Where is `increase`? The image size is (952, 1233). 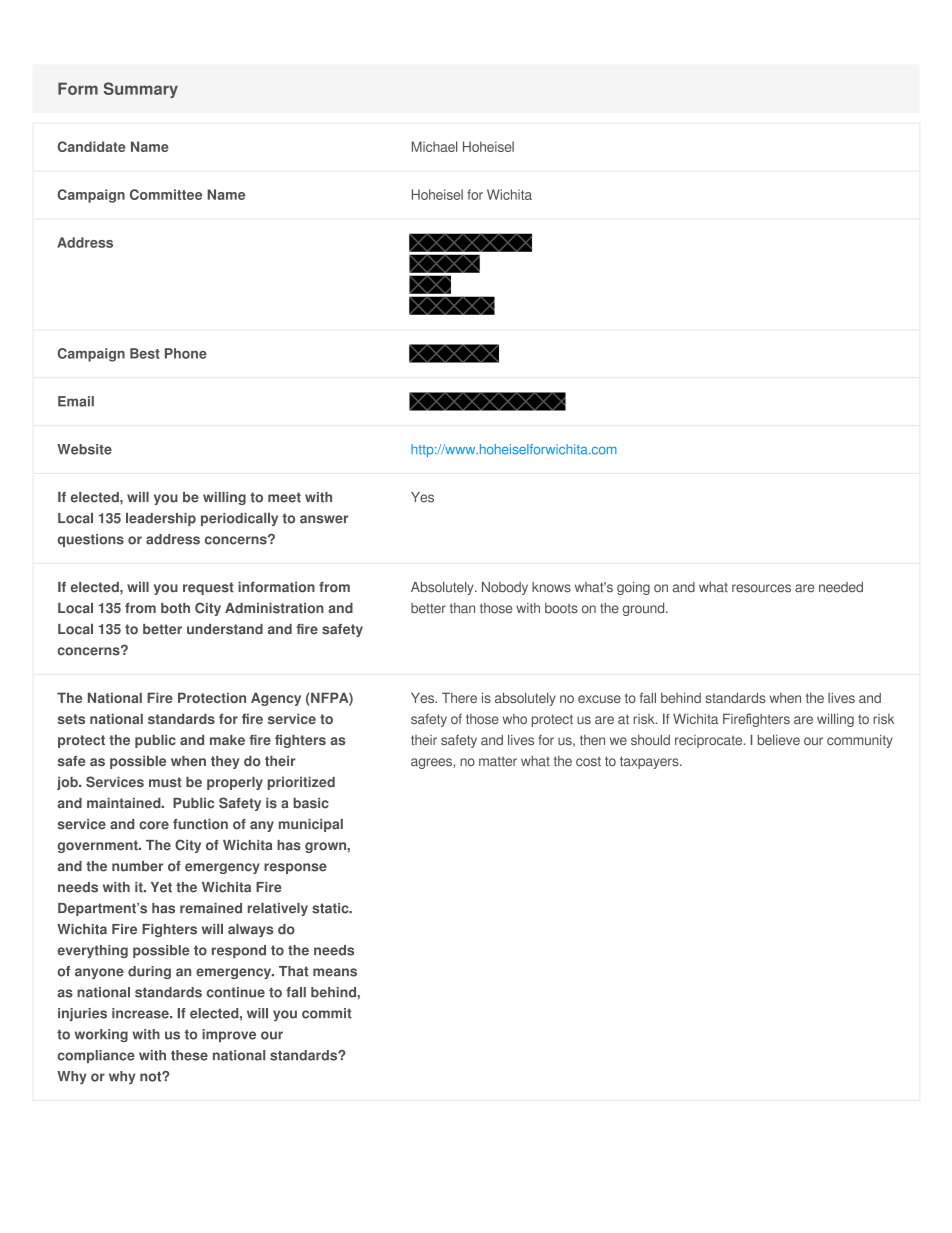 increase is located at coordinates (141, 1013).
